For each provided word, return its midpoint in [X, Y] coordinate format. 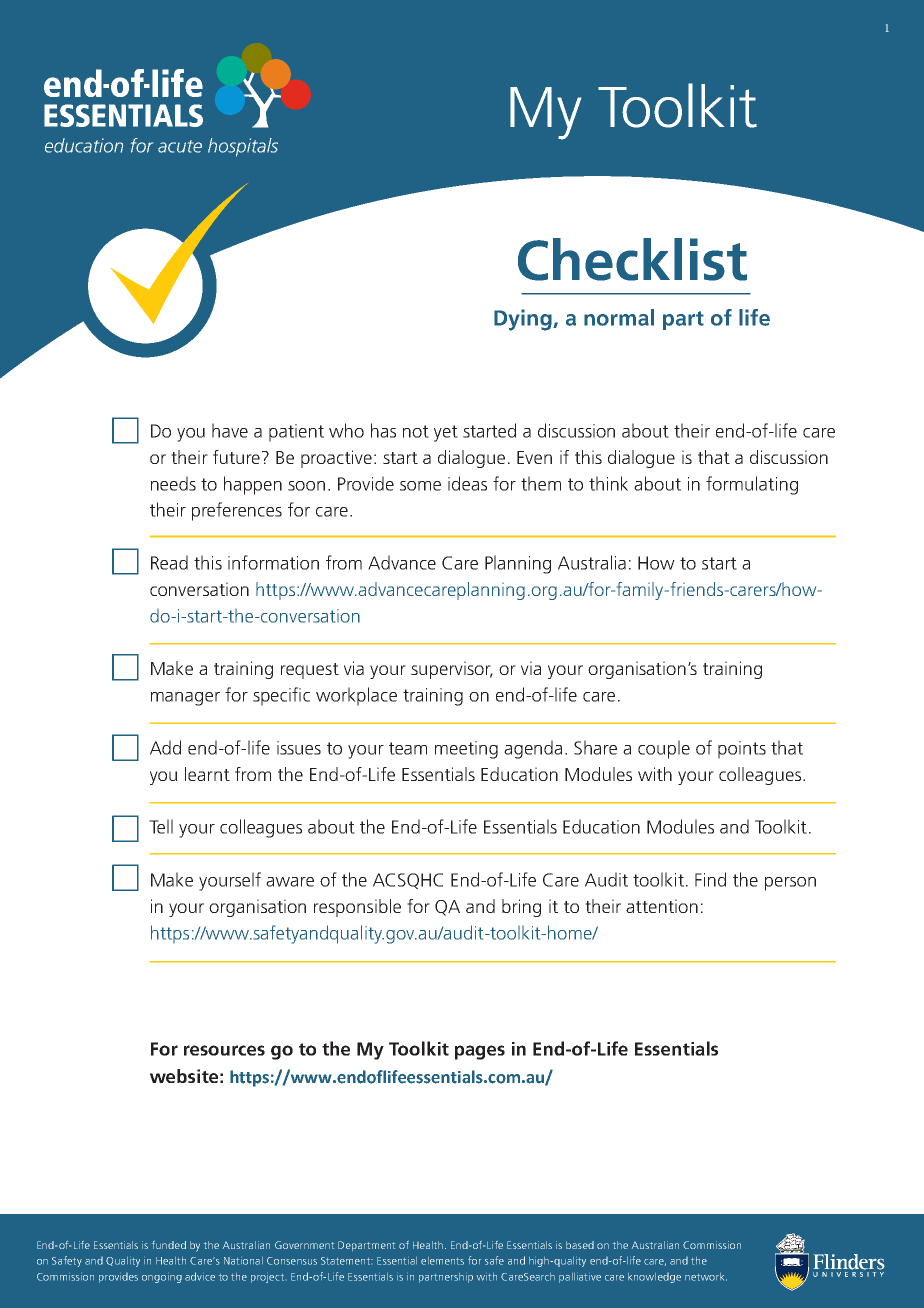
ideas [467, 483]
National [243, 1261]
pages [480, 1052]
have [230, 430]
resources [224, 1050]
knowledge [654, 1278]
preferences [237, 511]
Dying [524, 320]
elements [442, 1261]
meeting [466, 750]
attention [662, 906]
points [742, 750]
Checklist [632, 259]
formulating [752, 485]
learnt [207, 774]
